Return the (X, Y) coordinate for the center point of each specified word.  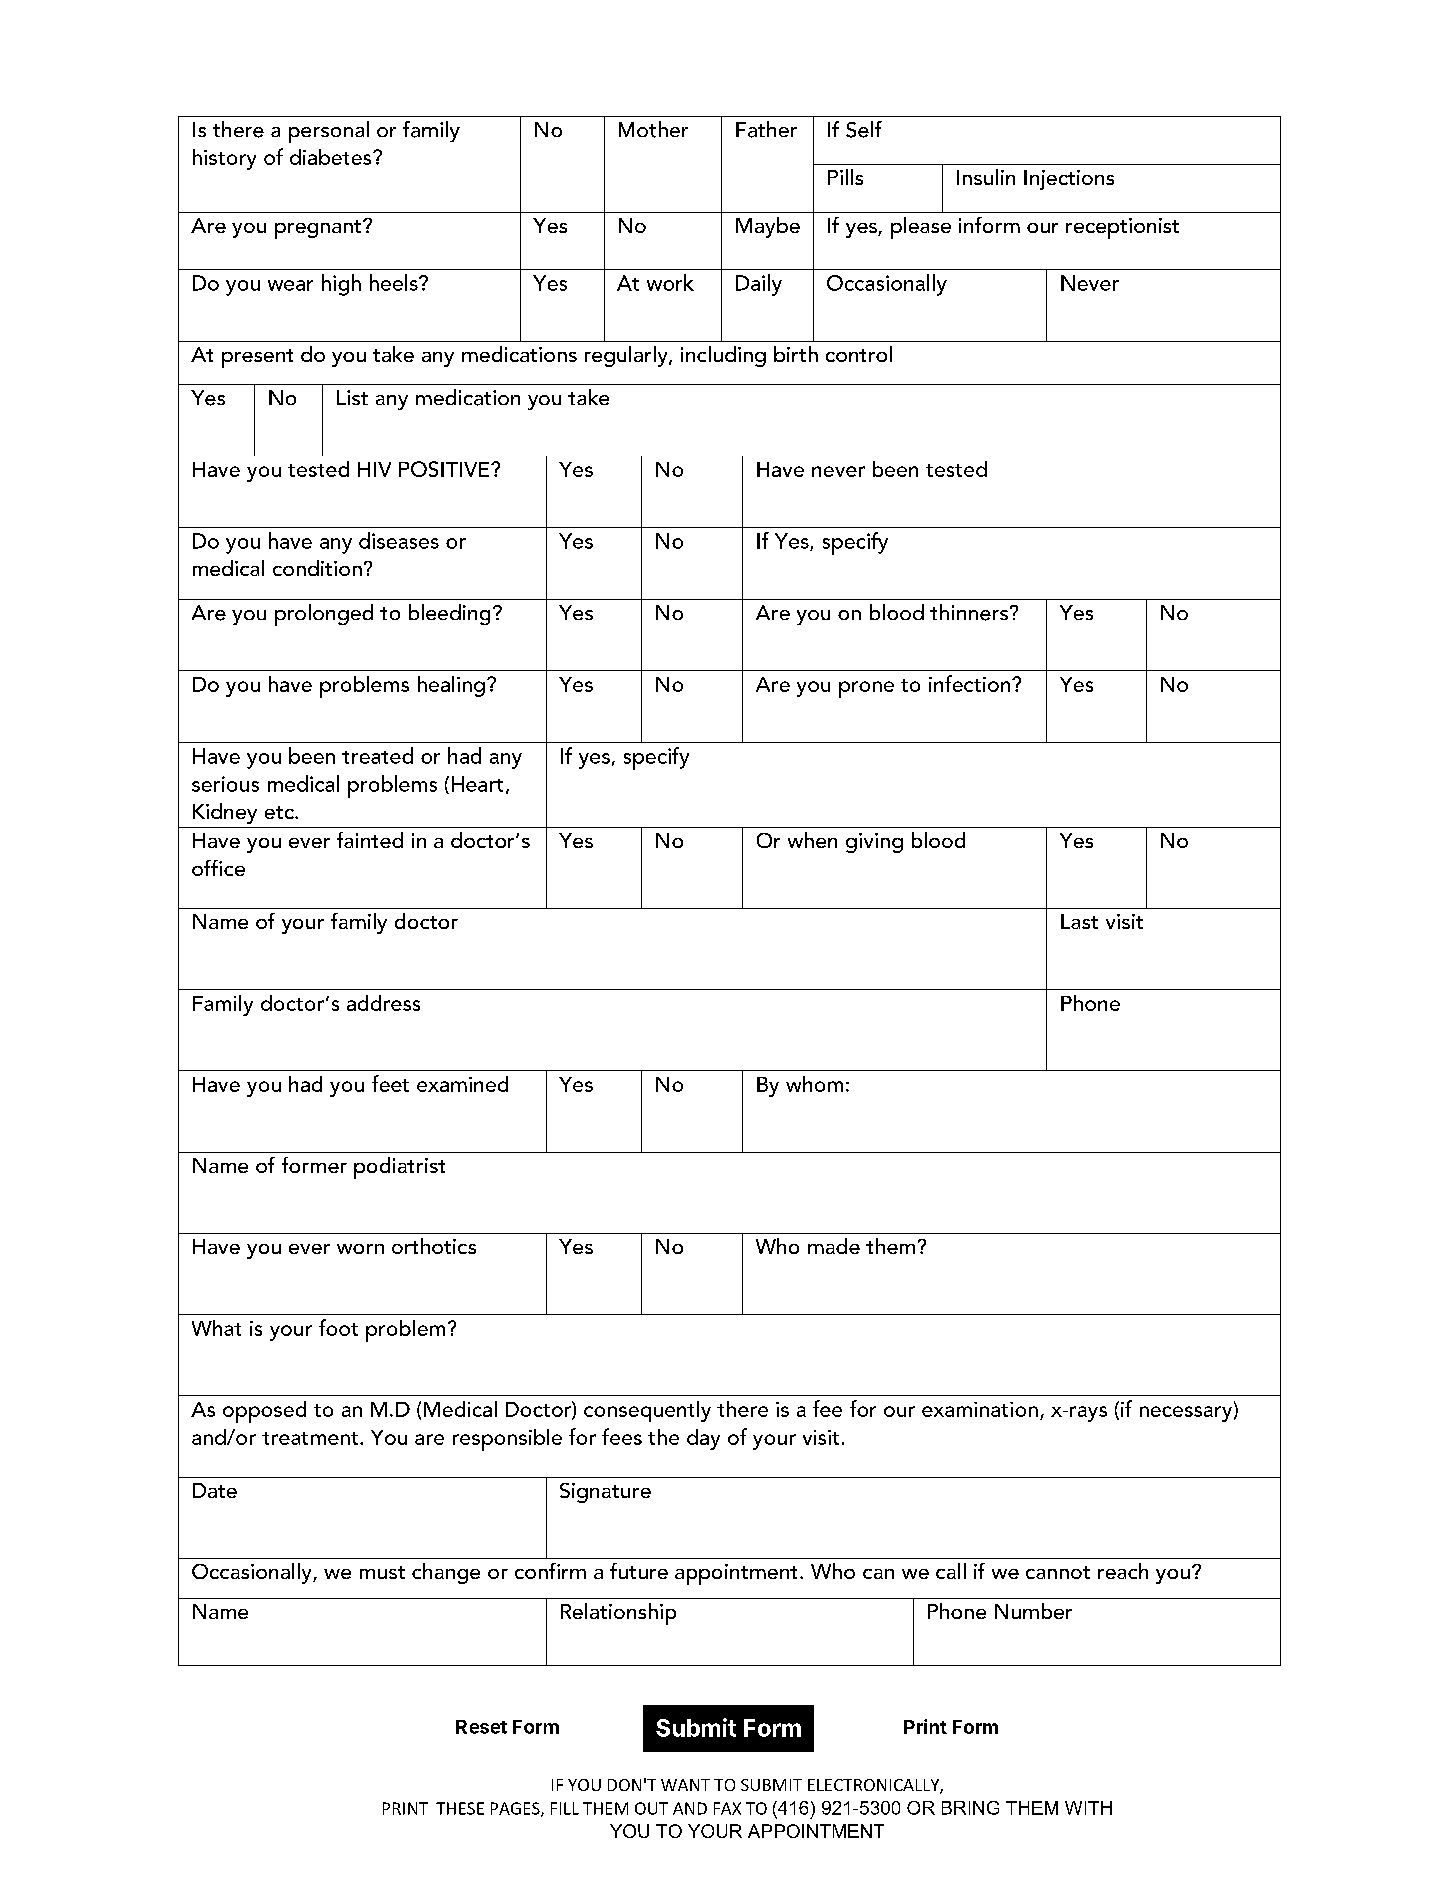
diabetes (332, 157)
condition (317, 568)
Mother (653, 129)
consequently (647, 1411)
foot (338, 1327)
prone (866, 689)
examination (980, 1409)
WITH (1088, 1808)
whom (814, 1084)
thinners (969, 612)
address (383, 1003)
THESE (460, 1808)
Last (1079, 921)
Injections (1069, 180)
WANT (685, 1785)
